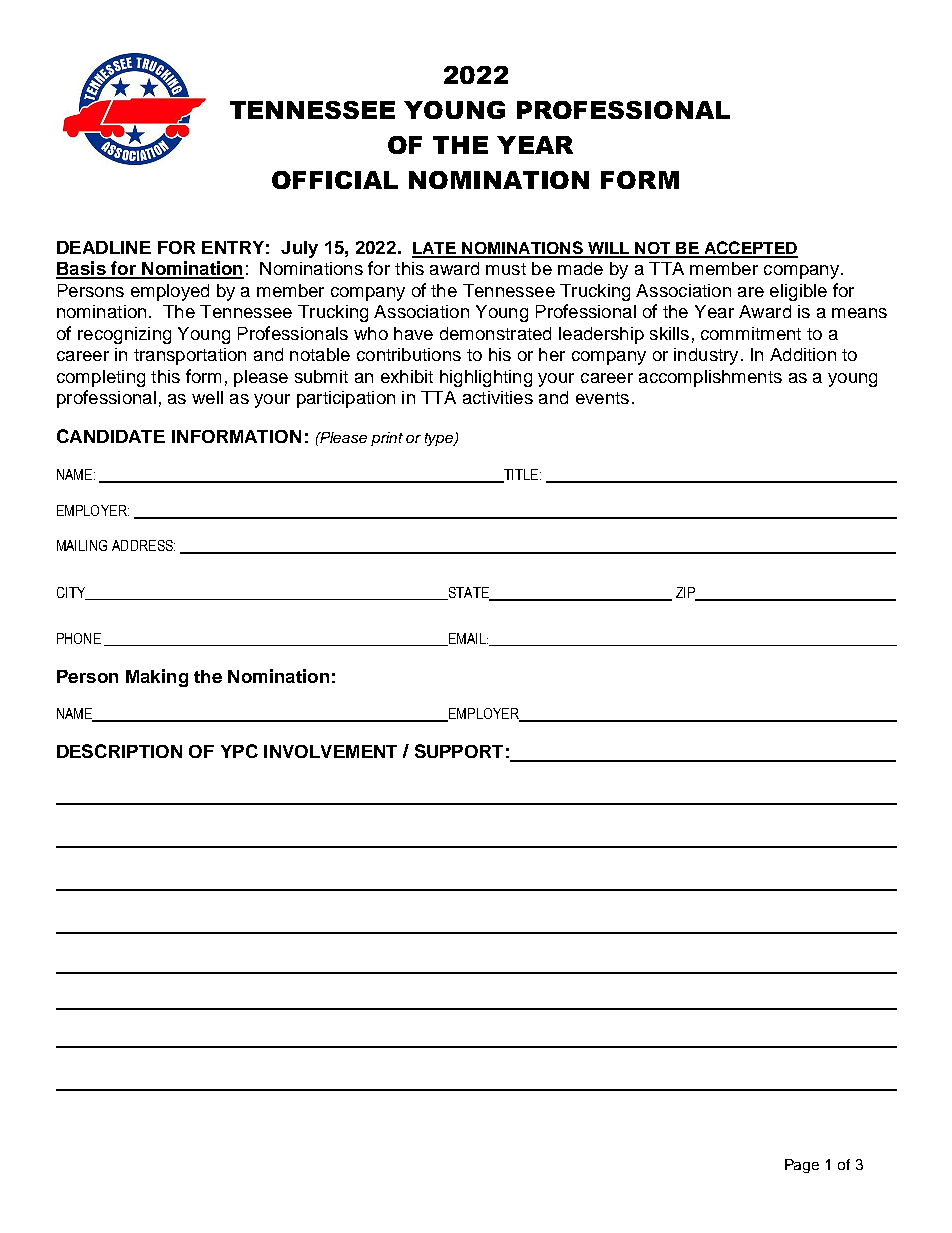 The height and width of the document is (1233, 952). What do you see at coordinates (157, 678) in the document?
I see `Making` at bounding box center [157, 678].
